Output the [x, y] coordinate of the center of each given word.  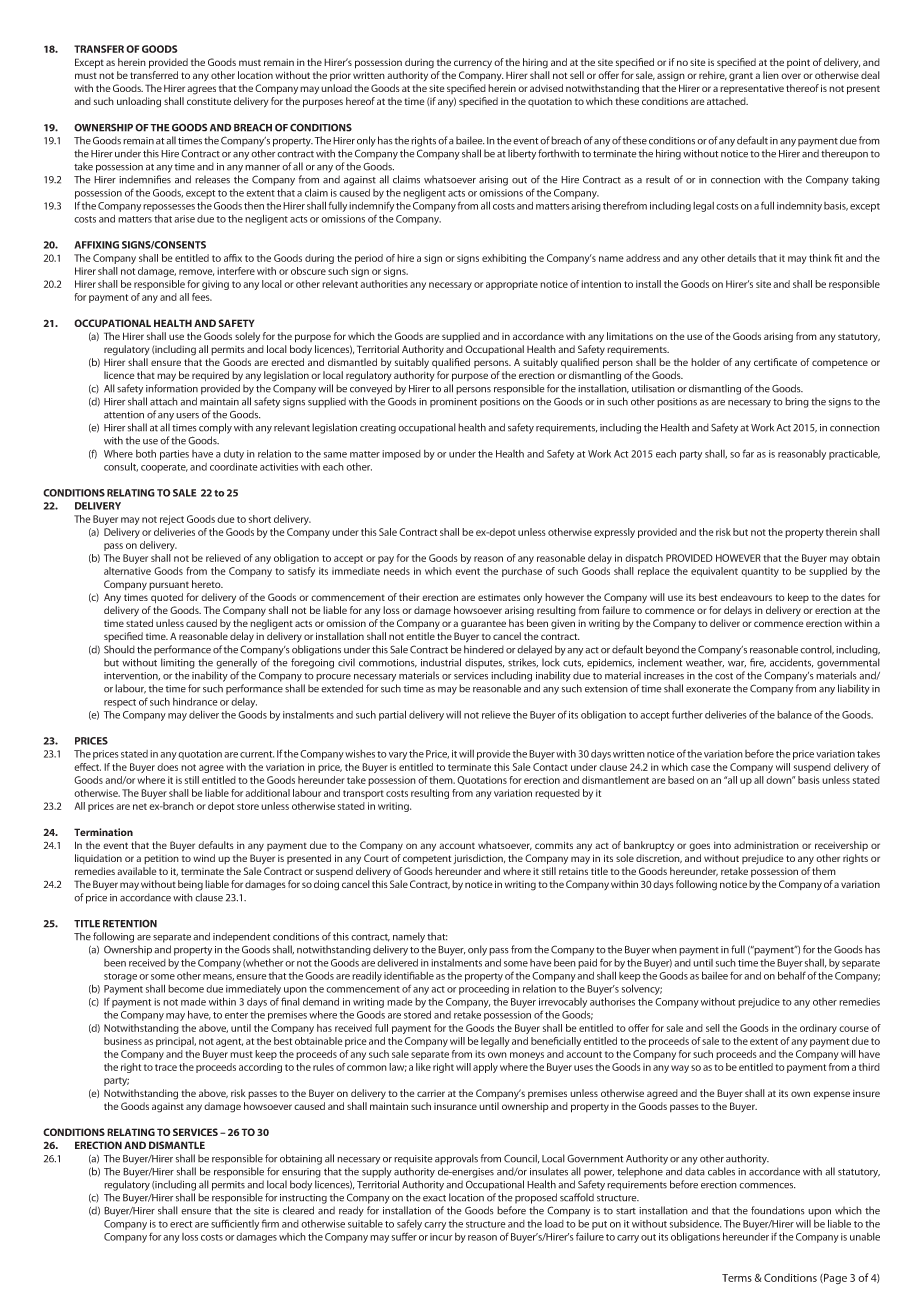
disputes [484, 663]
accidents [791, 663]
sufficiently [235, 1224]
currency [473, 64]
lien [771, 75]
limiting [178, 663]
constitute [209, 101]
